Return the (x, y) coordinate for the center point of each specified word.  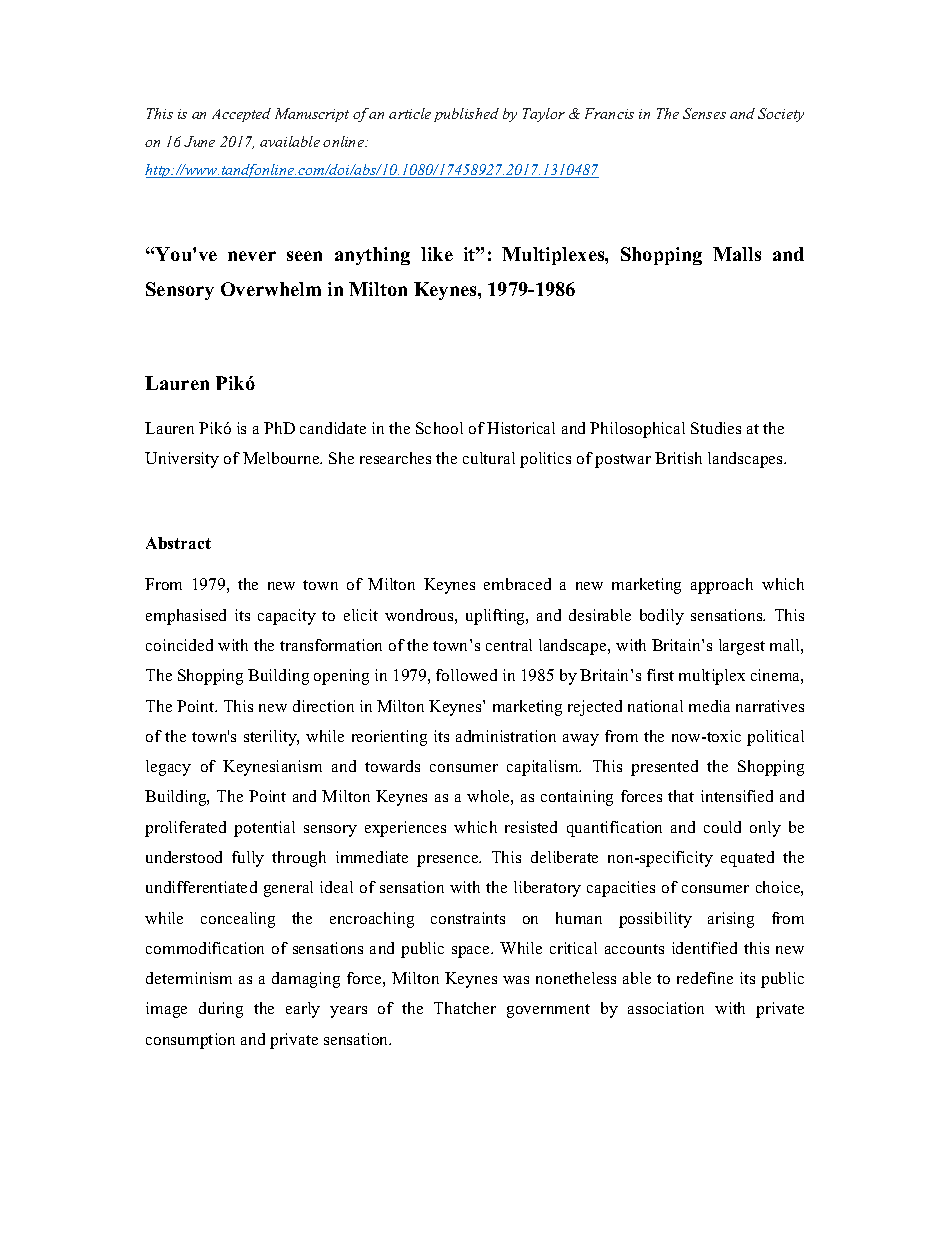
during (221, 1010)
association (666, 1008)
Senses (704, 113)
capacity (287, 617)
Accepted (241, 115)
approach (722, 586)
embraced (517, 584)
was (516, 980)
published (466, 115)
